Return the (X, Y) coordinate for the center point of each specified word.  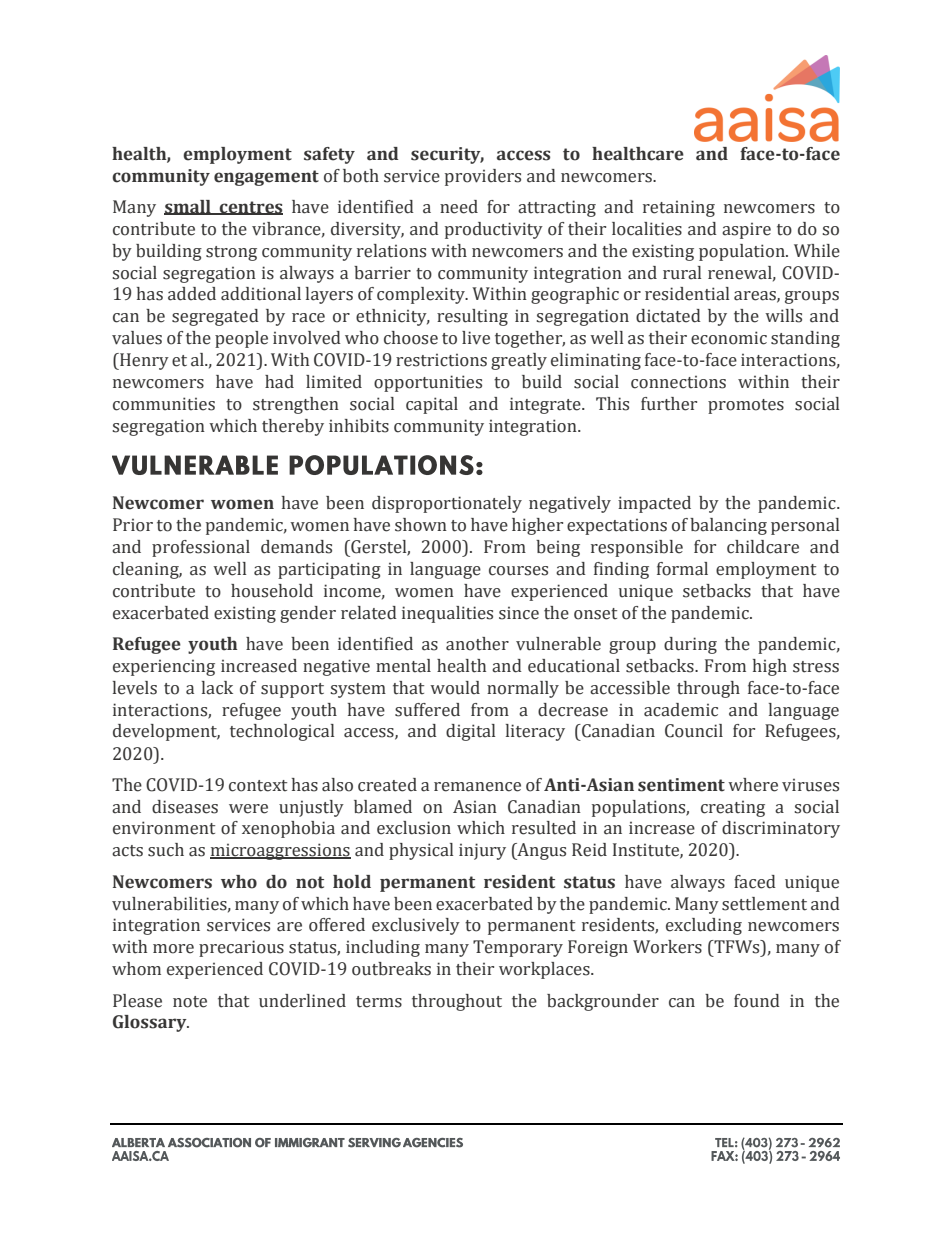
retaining (679, 208)
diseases (185, 807)
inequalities (447, 614)
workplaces (545, 970)
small (188, 207)
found (757, 1001)
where (753, 785)
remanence (477, 787)
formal (682, 569)
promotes (746, 406)
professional (201, 548)
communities (164, 404)
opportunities (428, 383)
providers (483, 177)
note (190, 1002)
